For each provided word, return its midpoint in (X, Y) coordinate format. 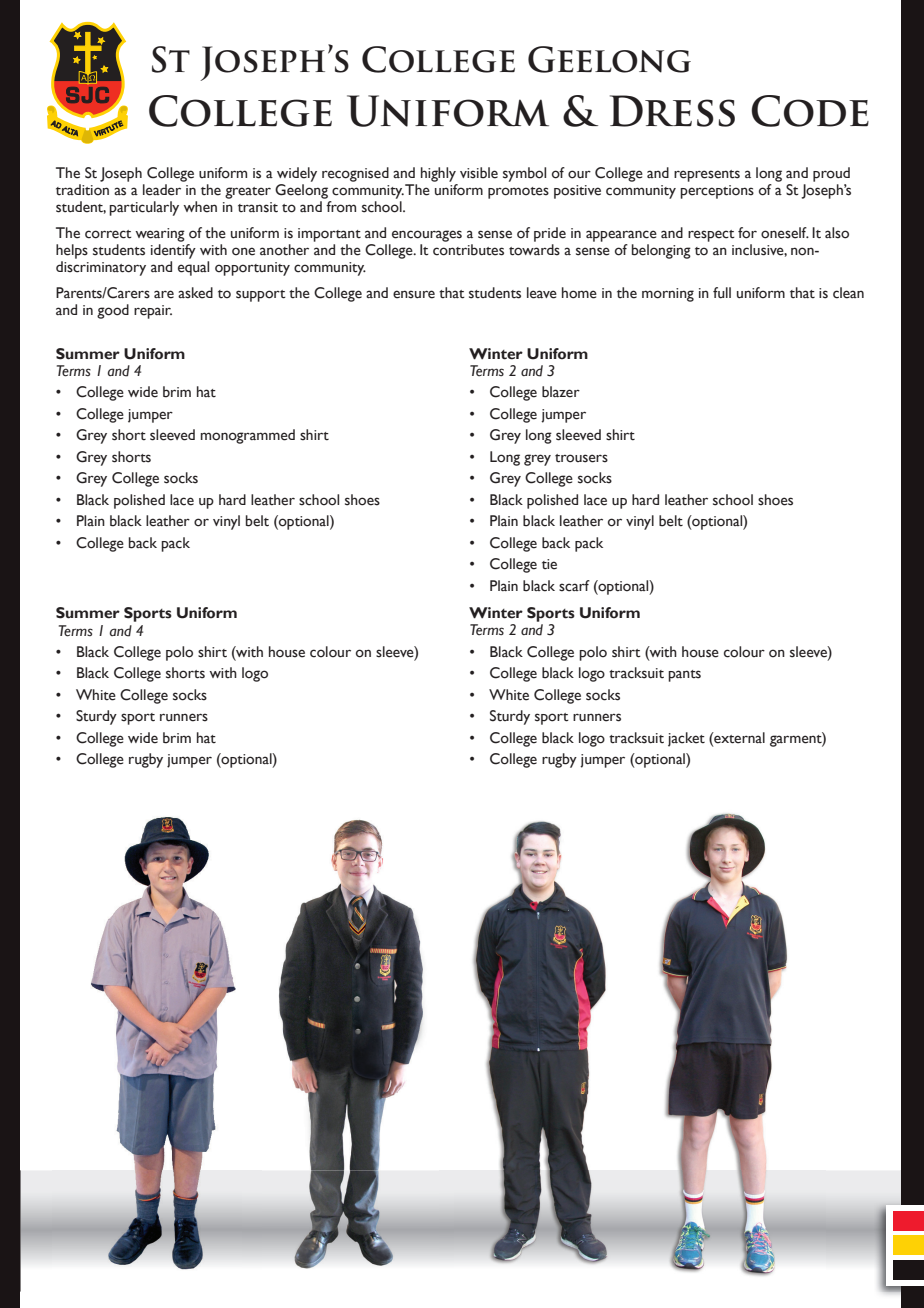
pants (684, 676)
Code (810, 111)
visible (479, 173)
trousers (581, 458)
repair (153, 312)
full (722, 293)
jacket (686, 739)
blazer (561, 392)
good (113, 311)
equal (193, 268)
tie (549, 564)
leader (162, 190)
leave (542, 293)
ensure (414, 294)
